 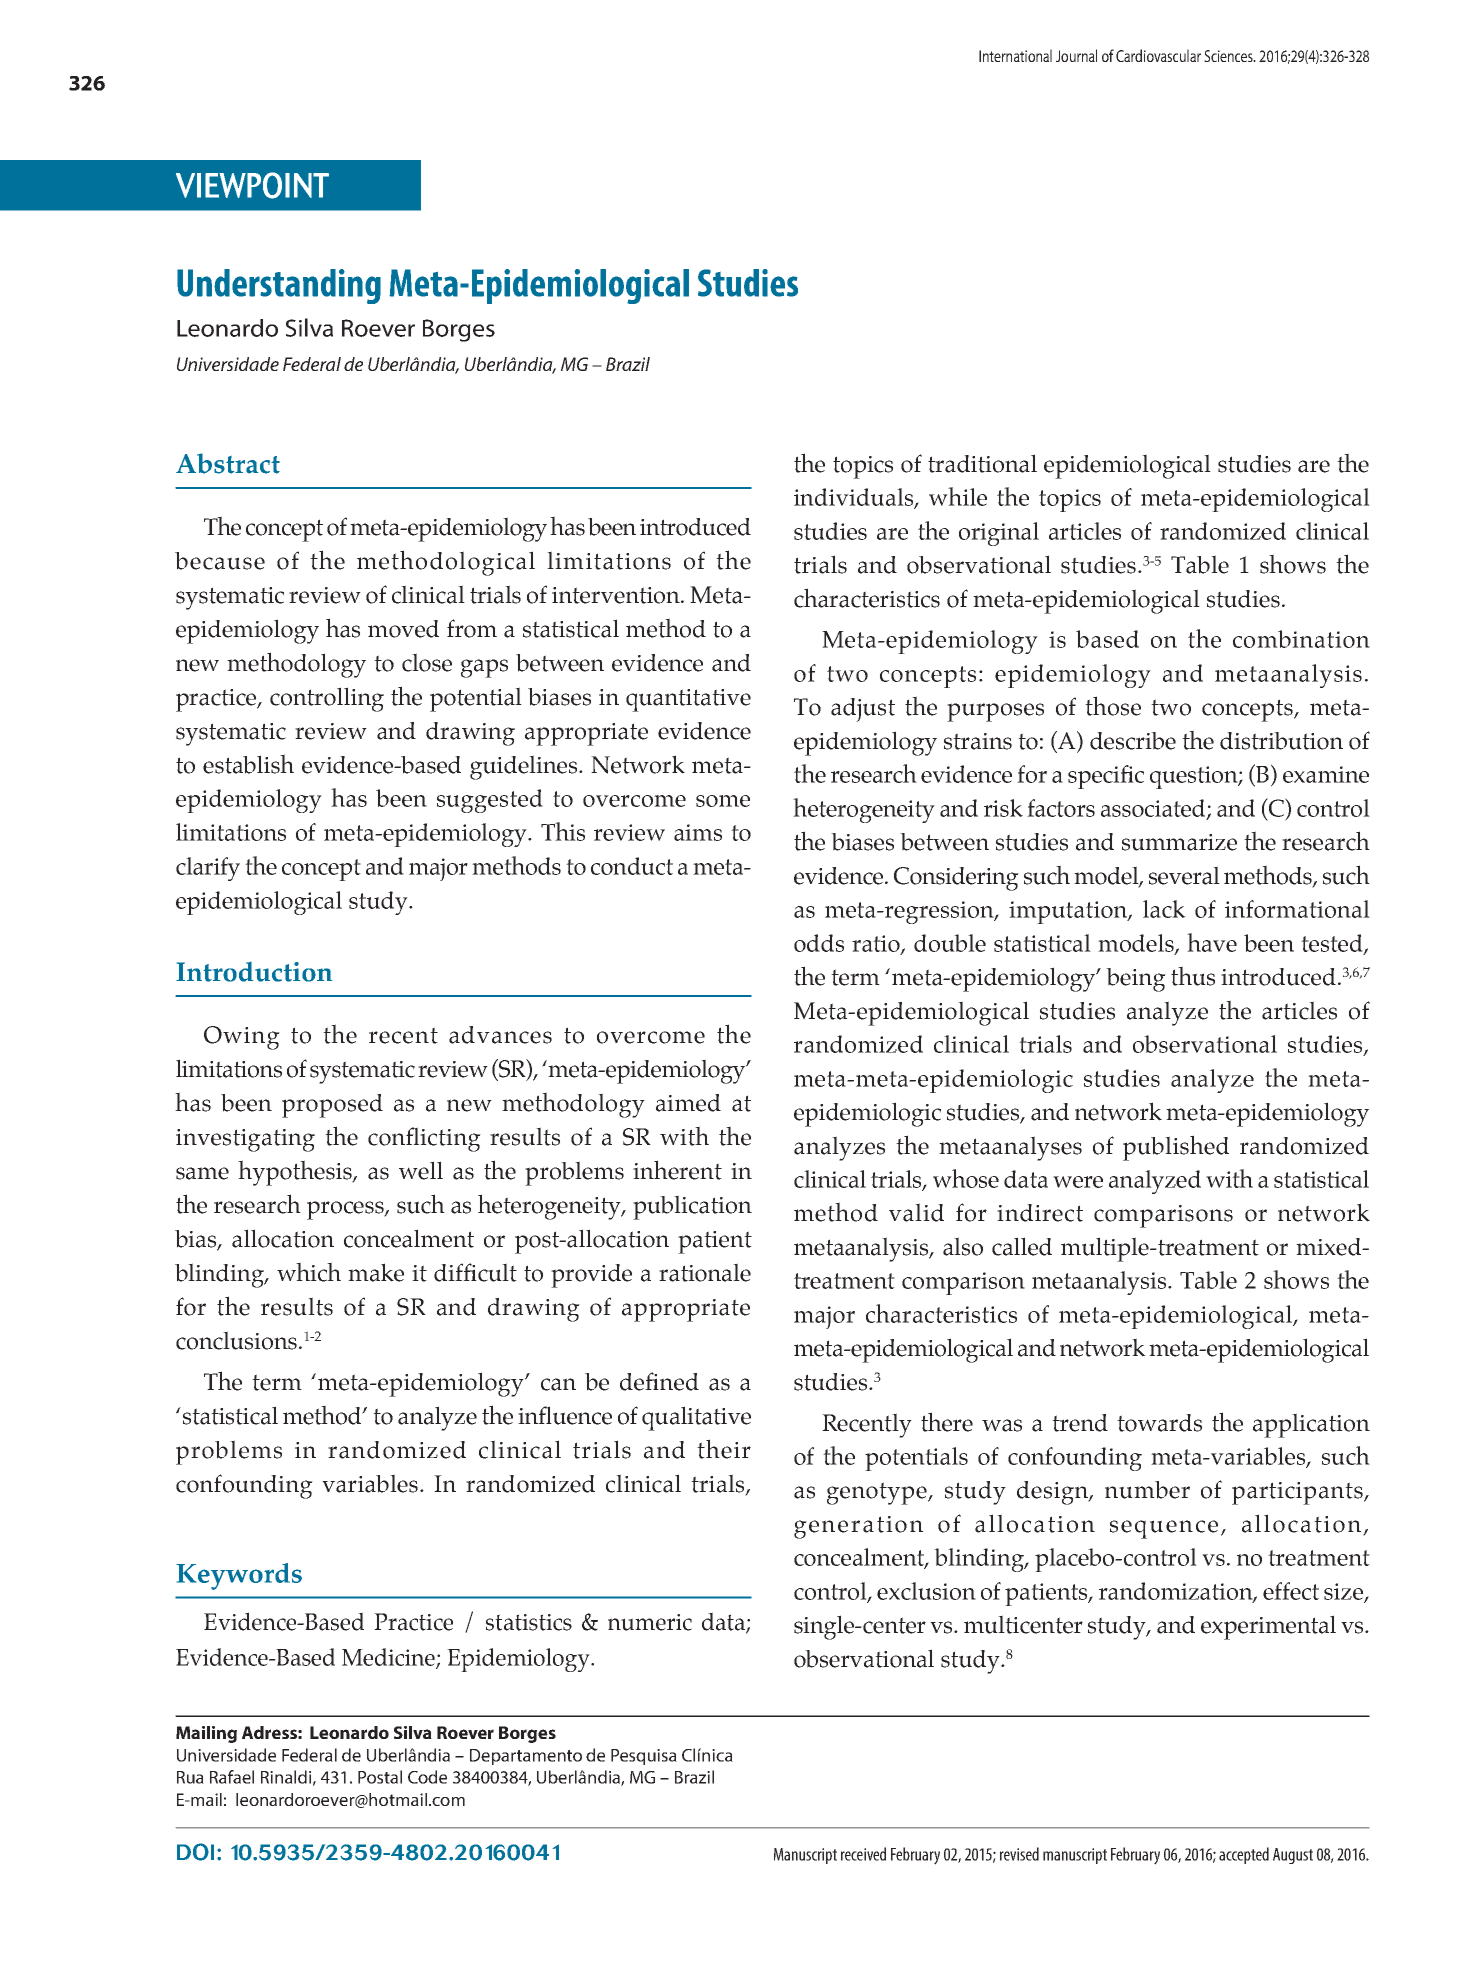 I want to click on odds, so click(x=819, y=943).
